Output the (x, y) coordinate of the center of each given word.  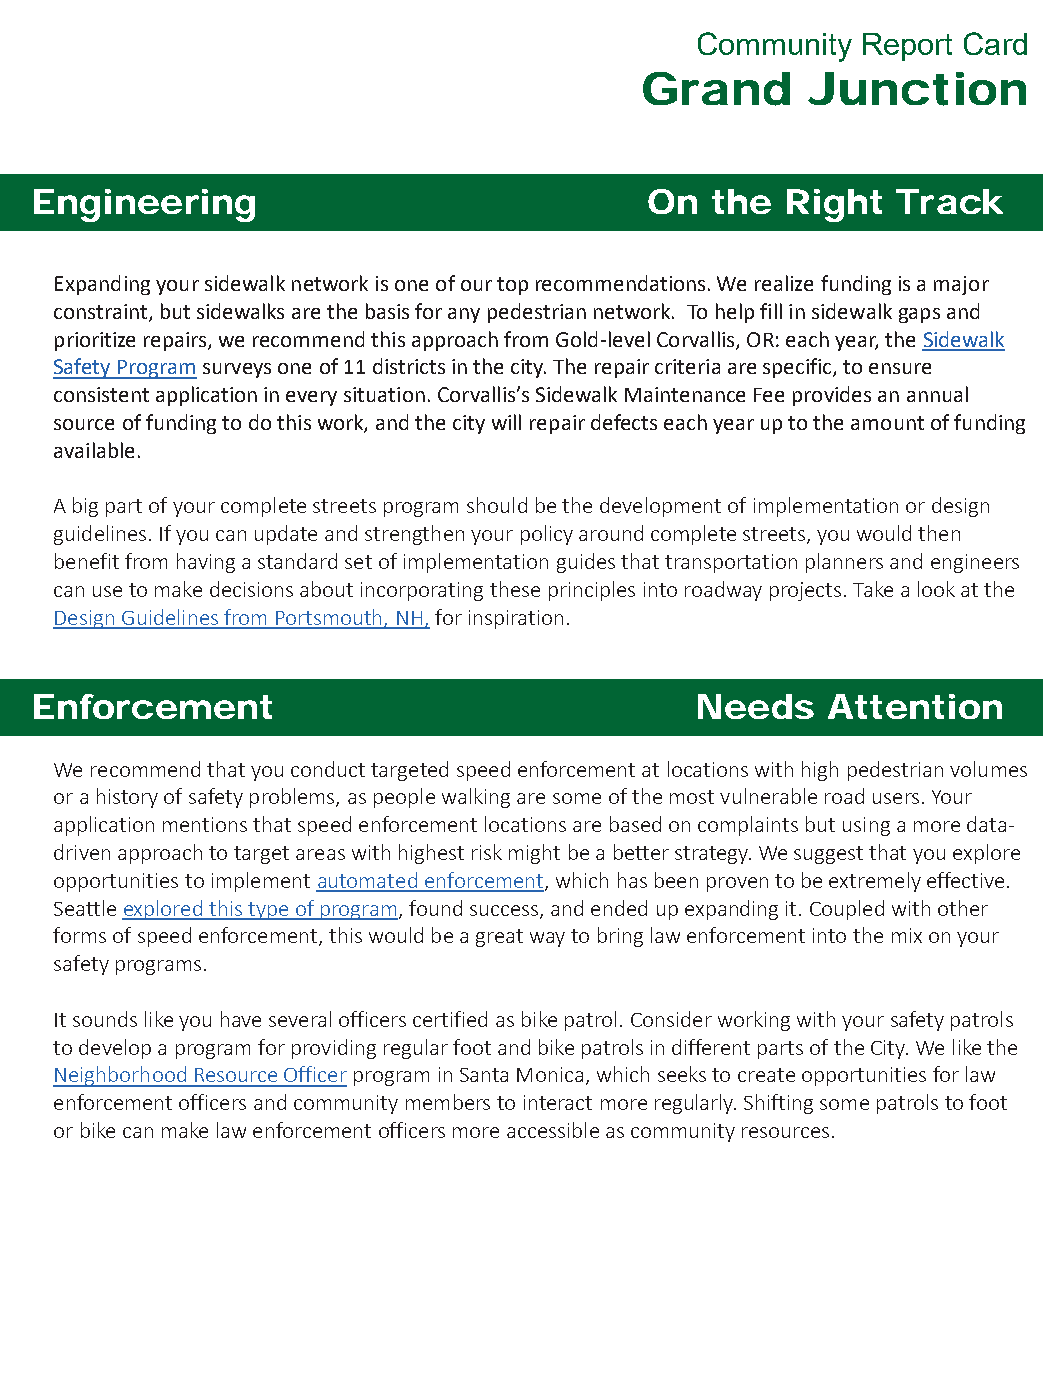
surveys (237, 370)
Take (873, 589)
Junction (917, 89)
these (515, 589)
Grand (716, 89)
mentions (205, 824)
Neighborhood (120, 1076)
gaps (919, 315)
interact (558, 1102)
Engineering (144, 205)
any (464, 315)
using (866, 826)
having (206, 563)
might (534, 854)
